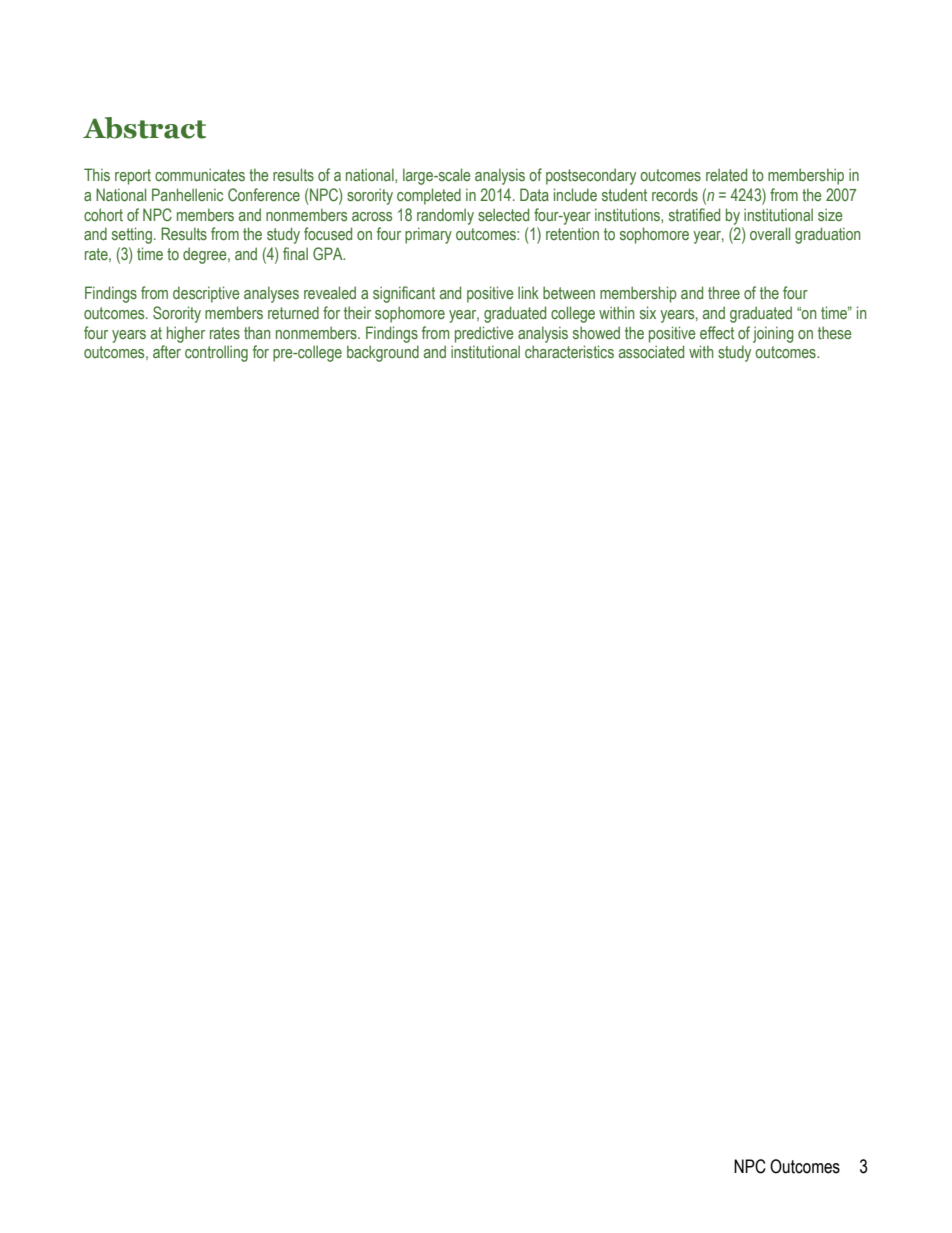 The width and height of the screenshot is (952, 1233). What do you see at coordinates (132, 235) in the screenshot?
I see `setting` at bounding box center [132, 235].
